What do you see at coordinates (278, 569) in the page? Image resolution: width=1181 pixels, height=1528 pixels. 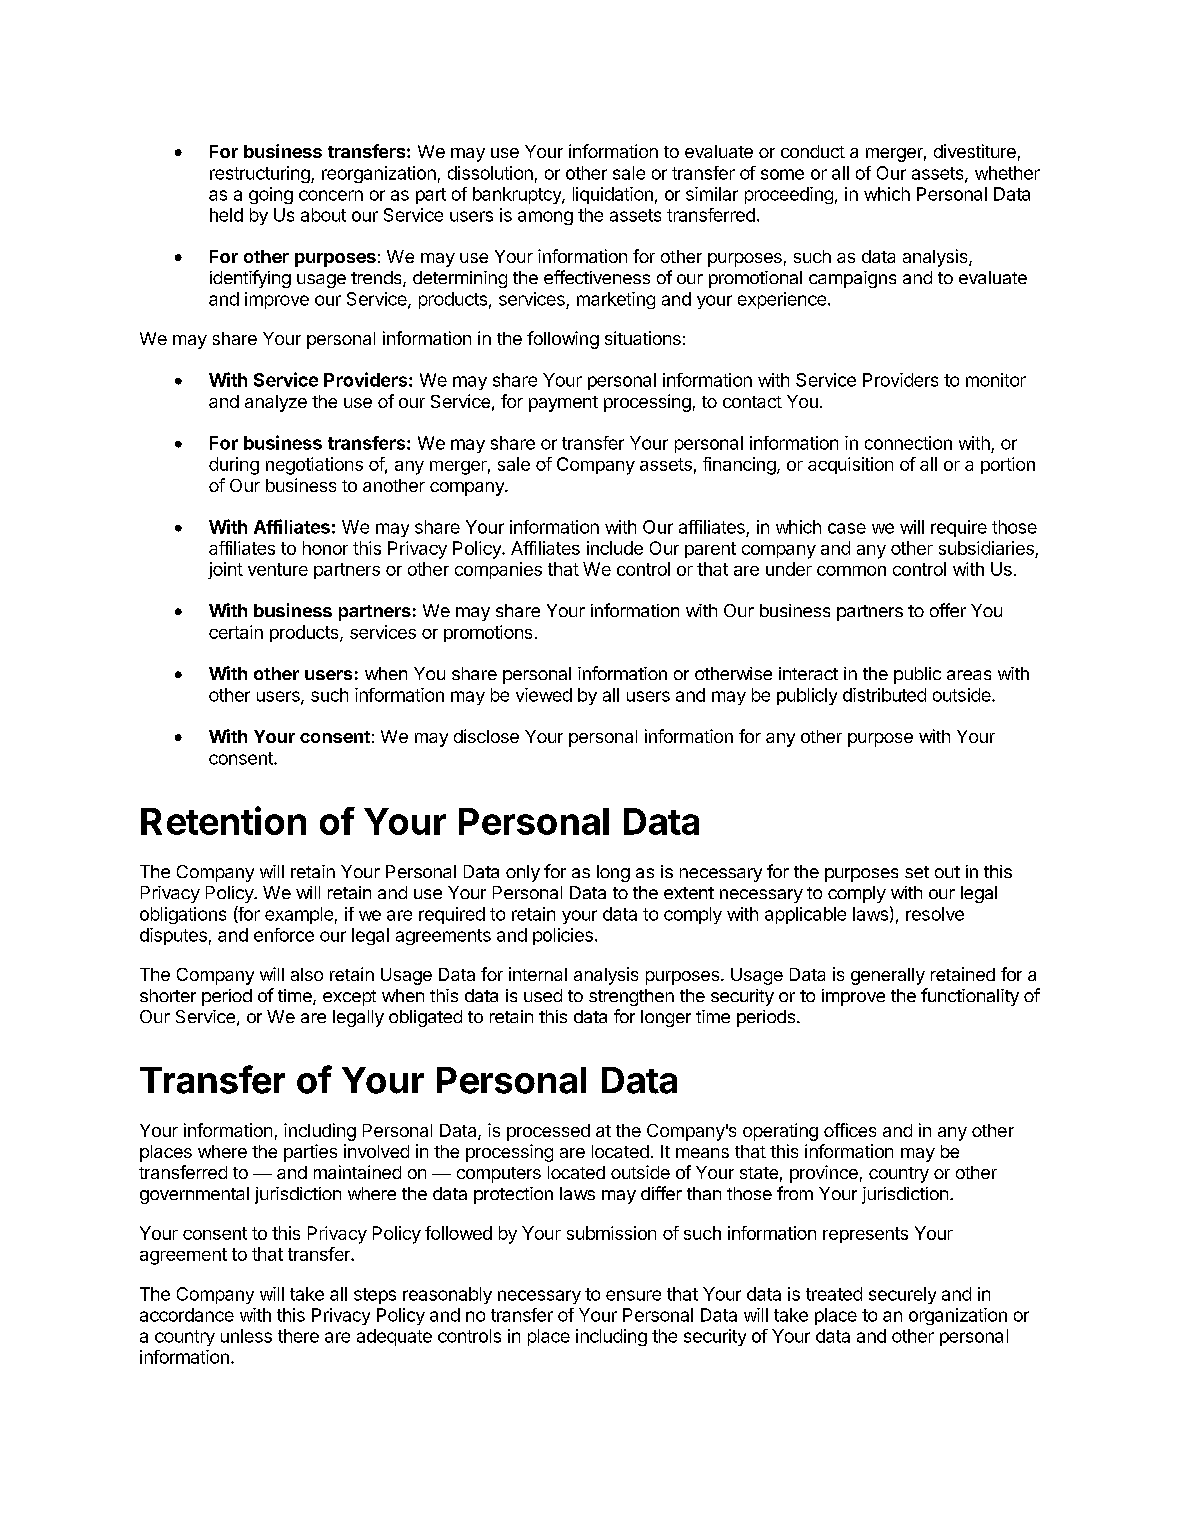 I see `venture` at bounding box center [278, 569].
